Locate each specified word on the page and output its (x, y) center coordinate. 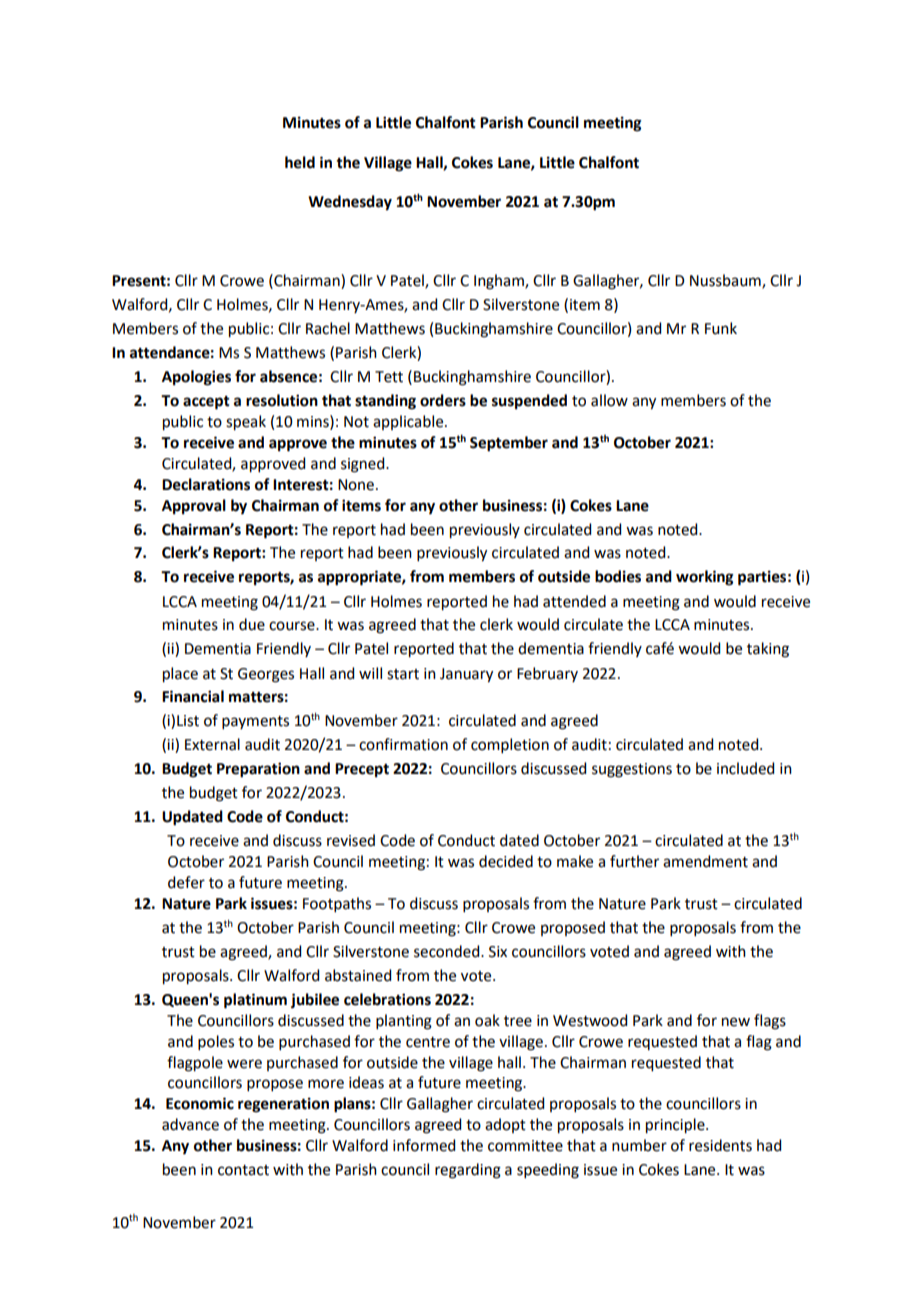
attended (574, 601)
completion (510, 745)
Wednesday (350, 203)
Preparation (258, 770)
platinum (255, 1001)
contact (243, 1170)
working (705, 578)
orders (443, 400)
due (252, 624)
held (300, 162)
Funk (721, 328)
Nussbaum (726, 281)
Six (498, 952)
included (745, 768)
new (736, 1022)
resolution (282, 400)
